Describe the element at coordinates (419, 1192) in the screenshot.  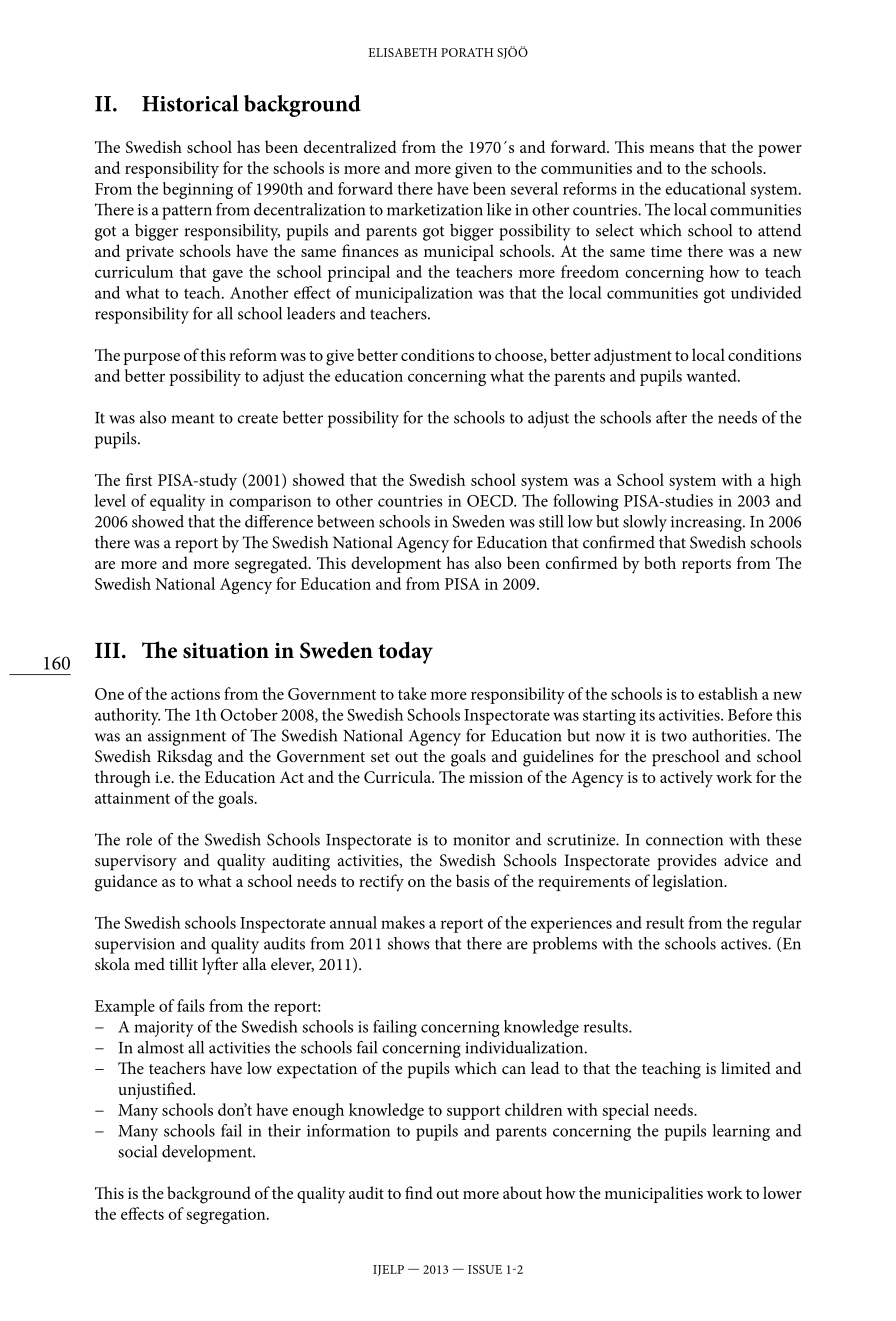
I see `find` at that location.
